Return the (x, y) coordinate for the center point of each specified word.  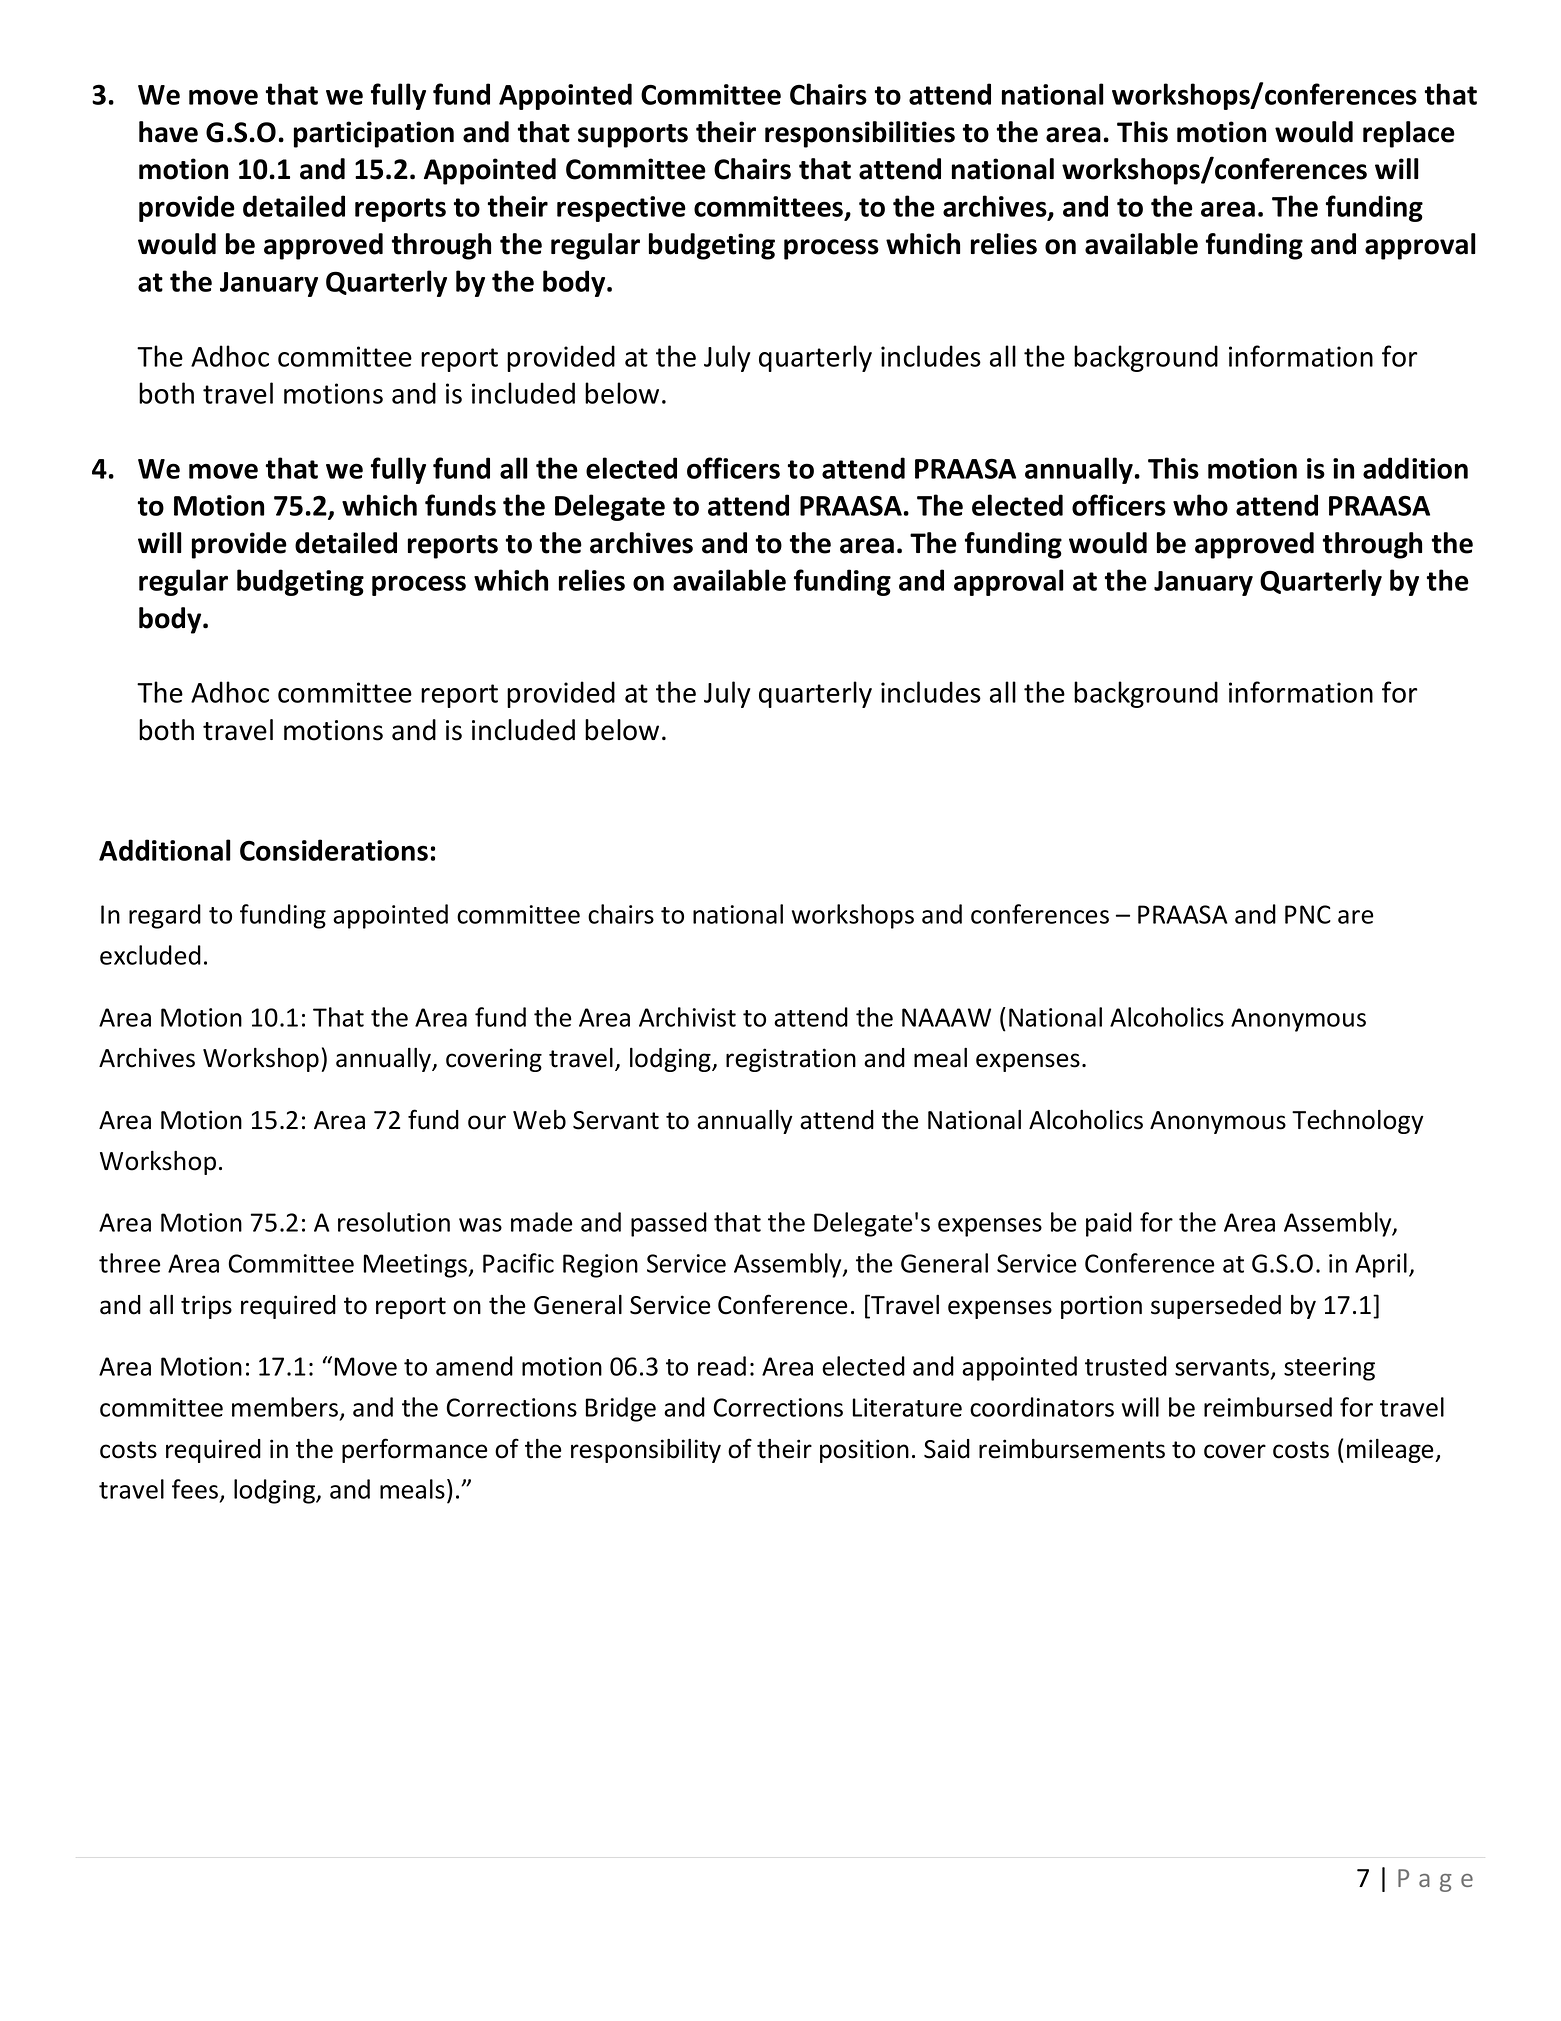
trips (206, 1307)
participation (374, 134)
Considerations (334, 850)
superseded (1216, 1307)
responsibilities (860, 134)
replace (1409, 134)
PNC (1308, 914)
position (864, 1451)
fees (195, 1489)
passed (669, 1224)
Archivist (687, 1017)
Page (1435, 1880)
